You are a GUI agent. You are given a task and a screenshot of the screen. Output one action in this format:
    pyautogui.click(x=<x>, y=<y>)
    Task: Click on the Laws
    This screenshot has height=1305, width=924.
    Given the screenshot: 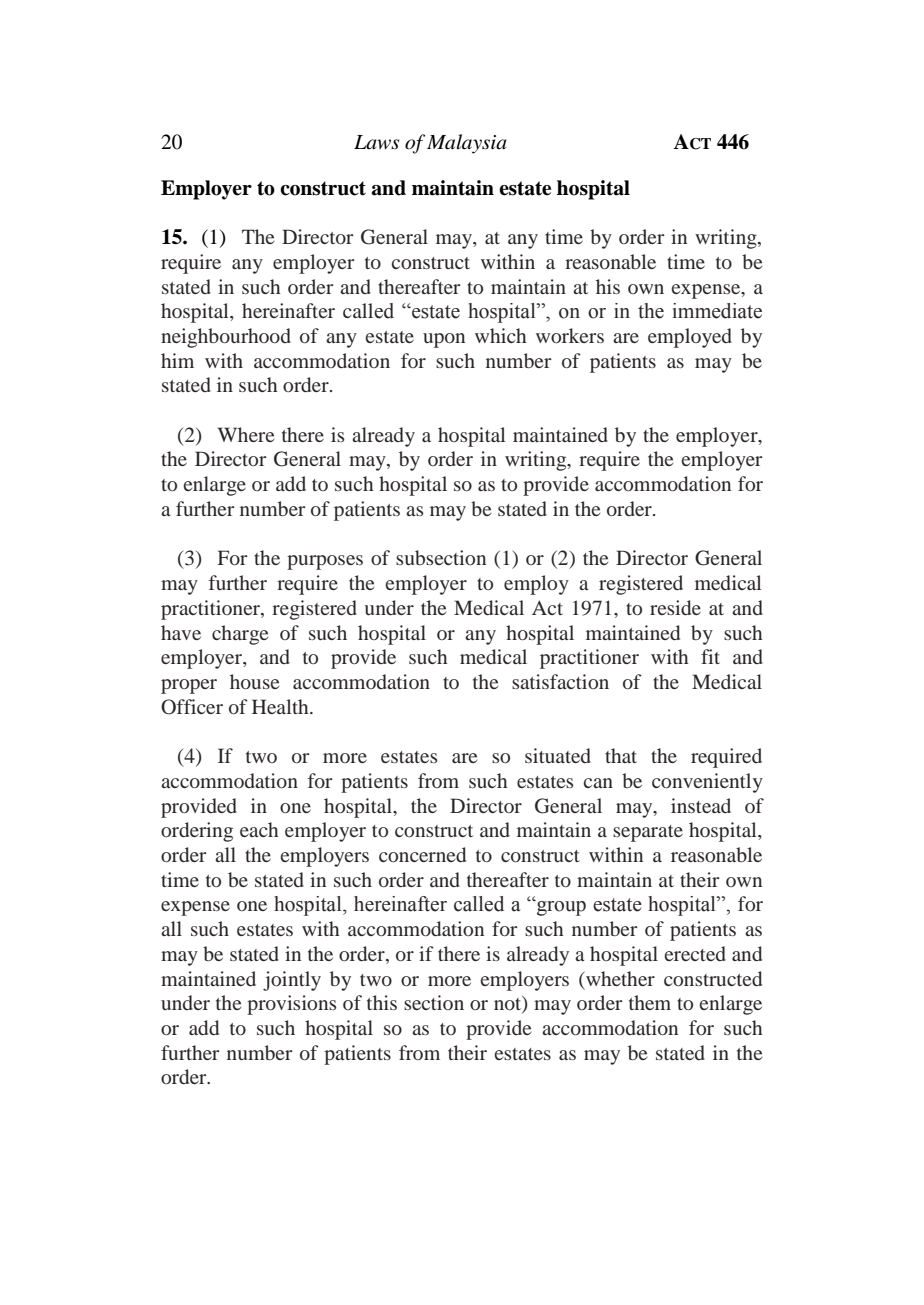 What is the action you would take?
    pyautogui.click(x=376, y=142)
